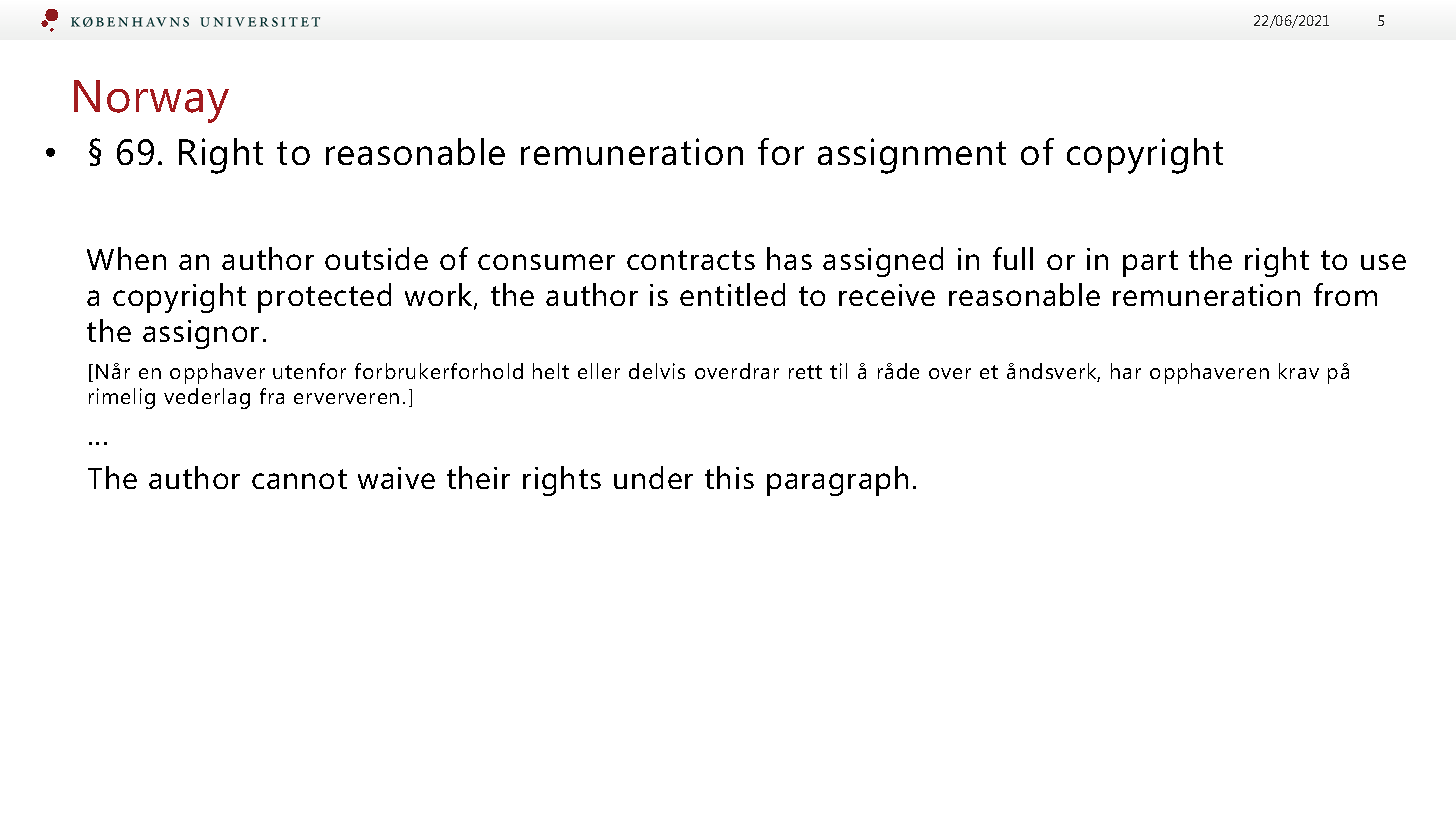 The height and width of the screenshot is (819, 1456). I want to click on krav, so click(1299, 371).
